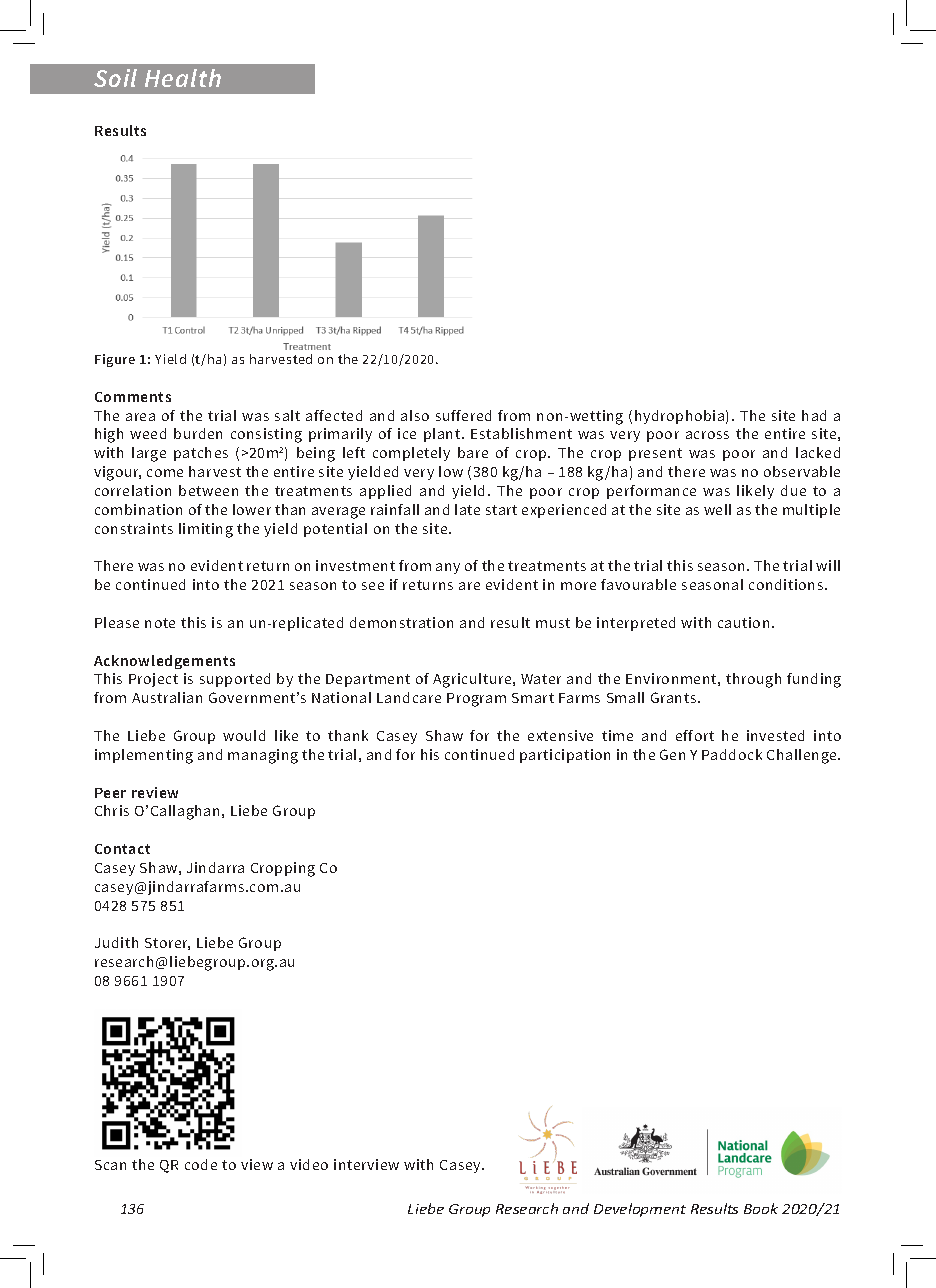 This page has height=1288, width=936. Describe the element at coordinates (201, 454) in the page. I see `patches` at that location.
